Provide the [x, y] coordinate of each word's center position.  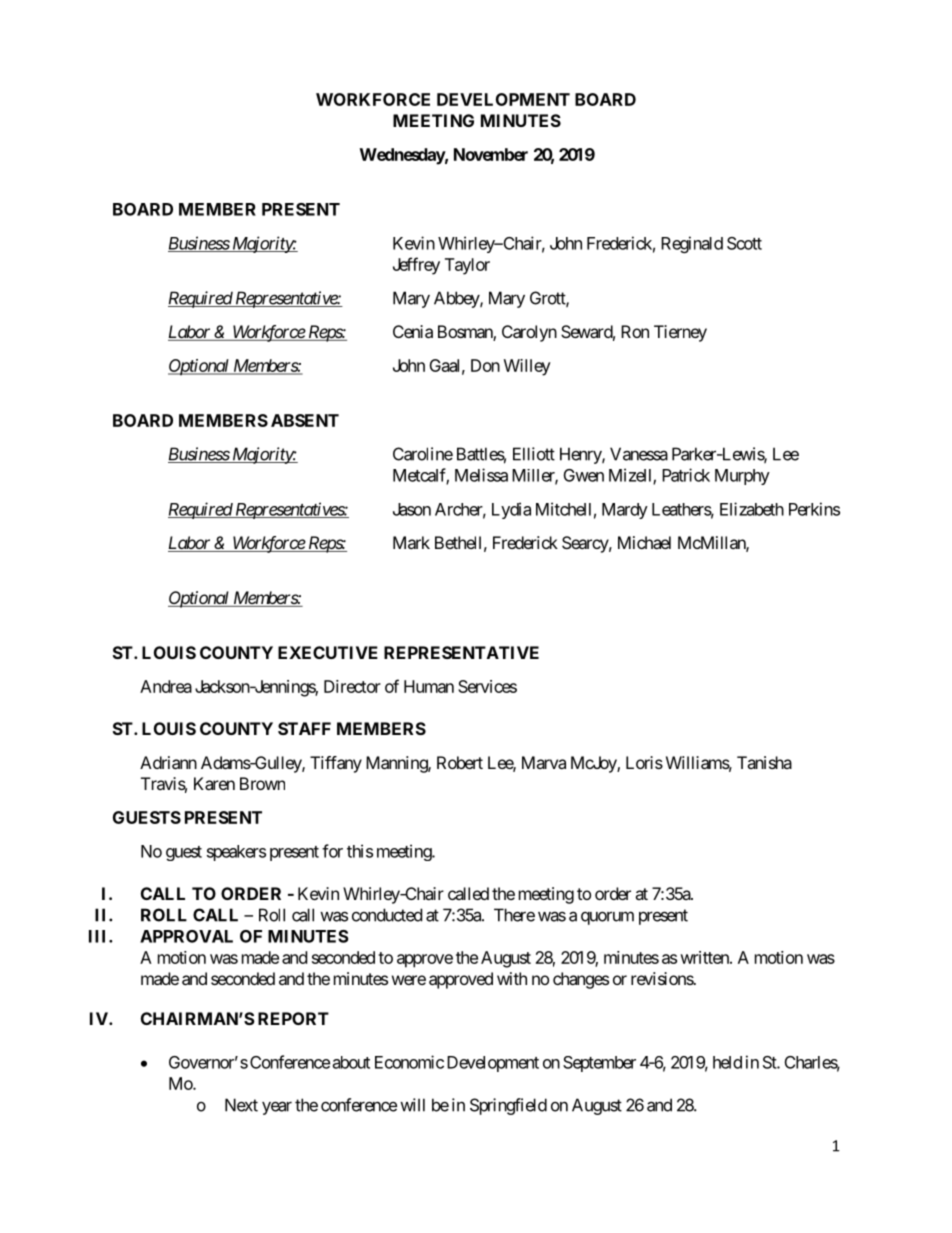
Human [429, 686]
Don [485, 365]
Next [241, 1105]
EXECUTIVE [328, 652]
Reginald [692, 244]
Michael [644, 542]
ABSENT [305, 420]
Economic [409, 1062]
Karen [214, 783]
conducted [387, 915]
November [491, 154]
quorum [607, 918]
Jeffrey [416, 266]
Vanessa [639, 454]
